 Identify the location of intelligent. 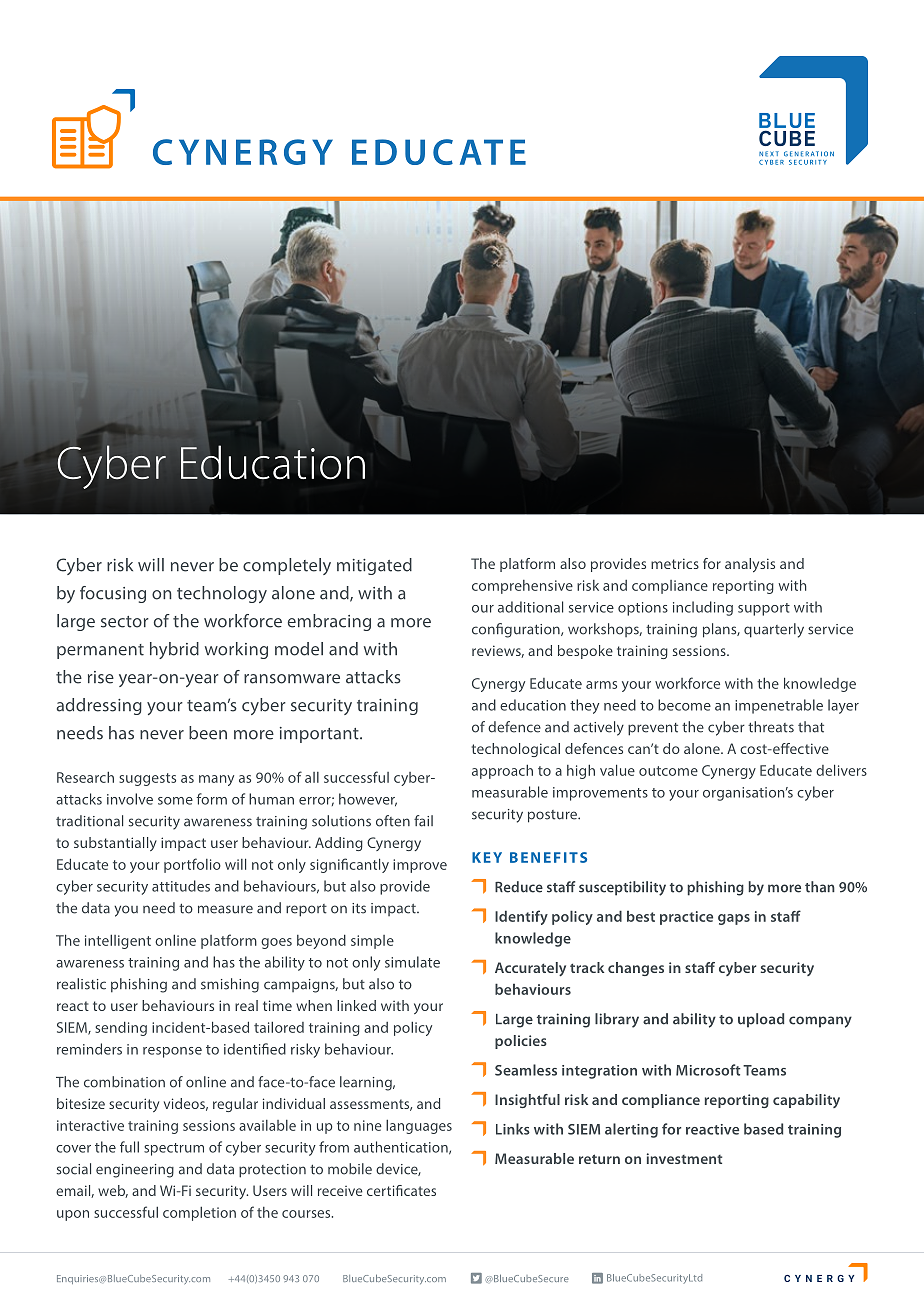
(118, 941).
